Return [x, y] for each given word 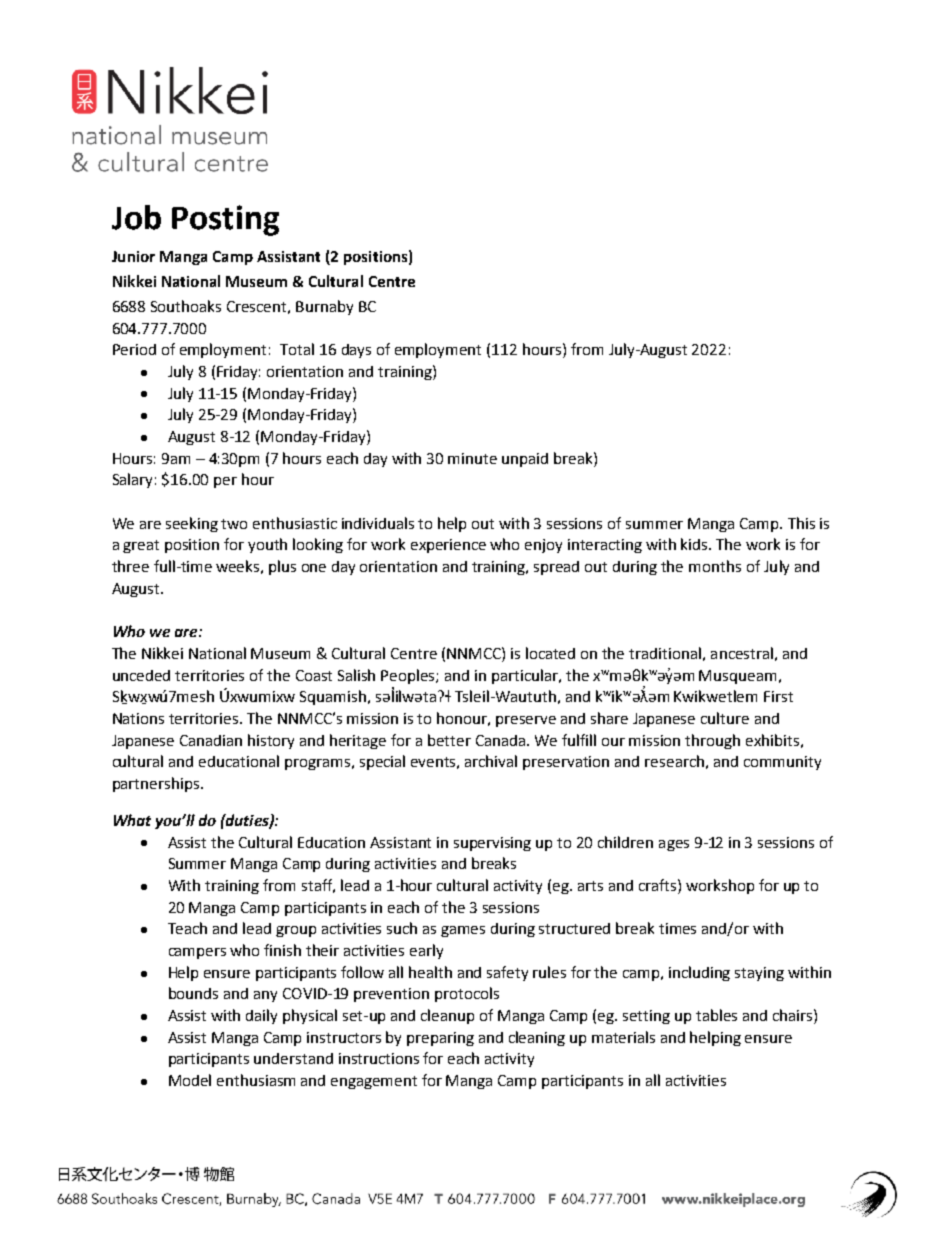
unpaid [525, 460]
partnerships [157, 784]
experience [448, 546]
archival [491, 761]
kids [695, 544]
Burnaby [324, 307]
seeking [192, 524]
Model [190, 1080]
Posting [225, 220]
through [712, 741]
